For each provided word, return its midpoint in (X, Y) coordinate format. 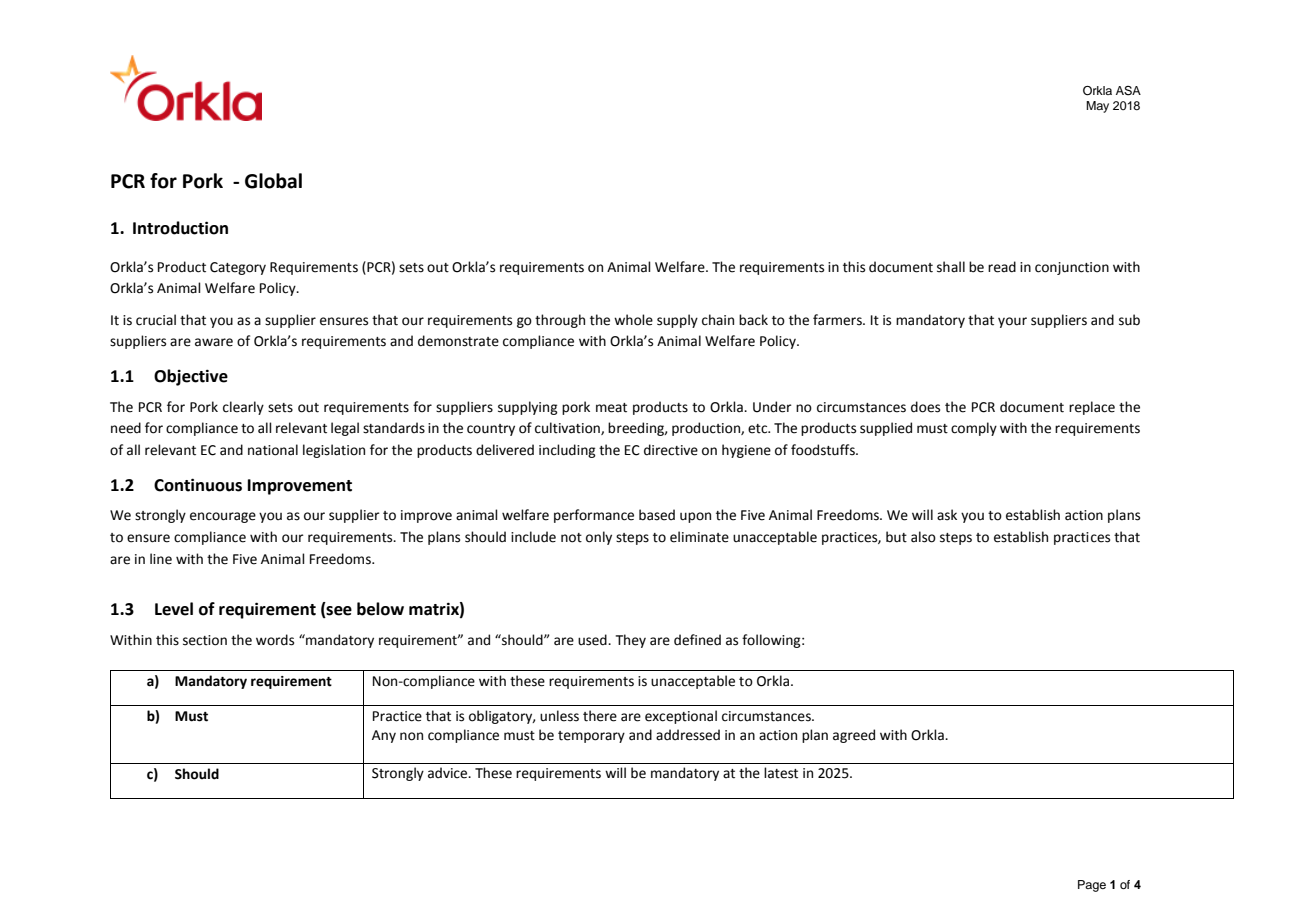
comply (974, 429)
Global (273, 181)
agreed (854, 736)
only (599, 538)
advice (449, 773)
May (1097, 107)
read (1002, 267)
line (161, 559)
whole (633, 320)
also (923, 537)
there (600, 716)
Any (384, 736)
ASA (1128, 91)
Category (238, 268)
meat (611, 408)
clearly (243, 408)
